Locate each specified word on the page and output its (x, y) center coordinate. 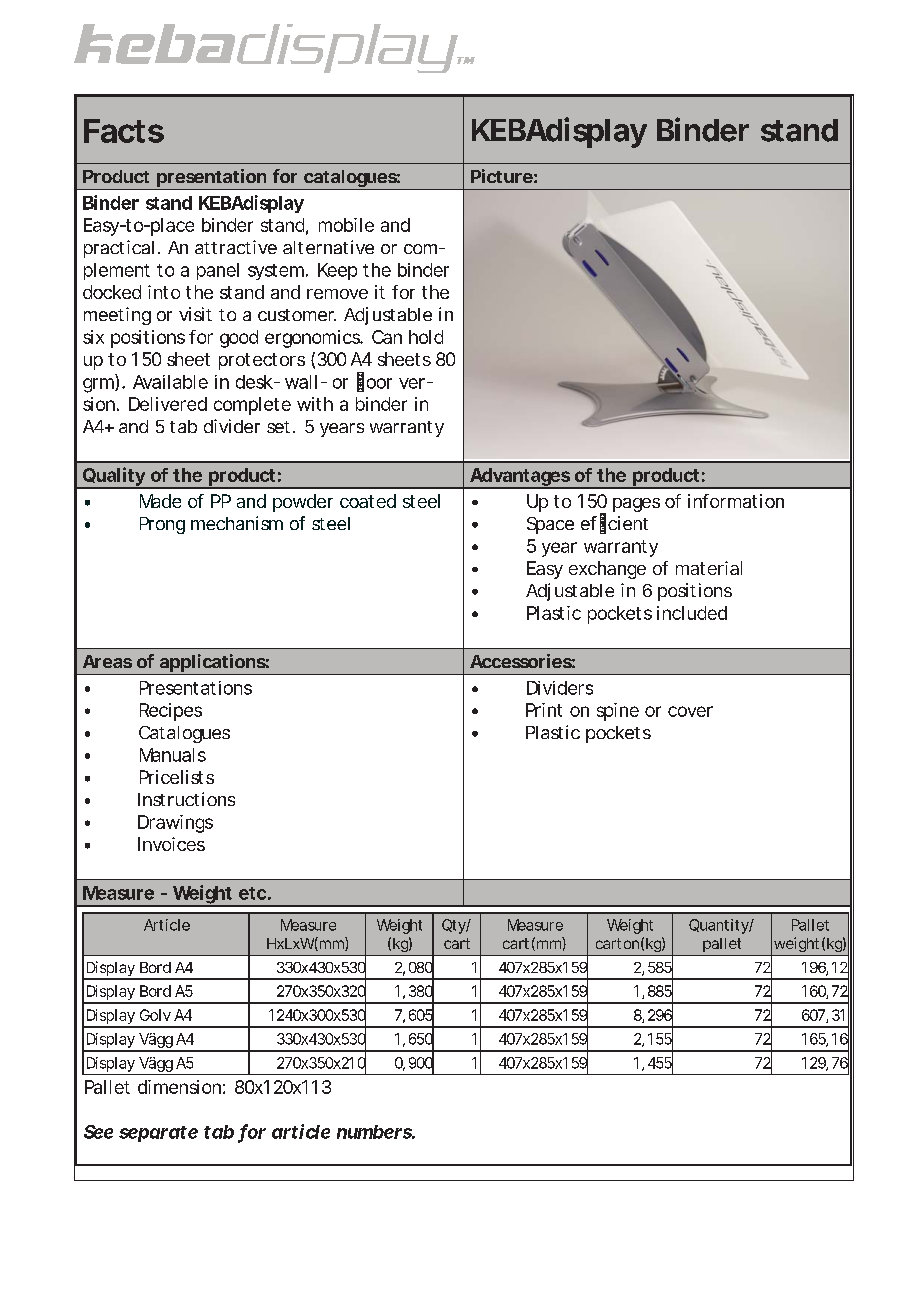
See (98, 1132)
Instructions (186, 799)
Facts (124, 131)
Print (544, 710)
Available (170, 382)
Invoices (171, 844)
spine (618, 712)
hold (426, 337)
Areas (107, 661)
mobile (346, 225)
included (692, 613)
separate (158, 1134)
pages (636, 505)
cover (690, 711)
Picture (502, 176)
